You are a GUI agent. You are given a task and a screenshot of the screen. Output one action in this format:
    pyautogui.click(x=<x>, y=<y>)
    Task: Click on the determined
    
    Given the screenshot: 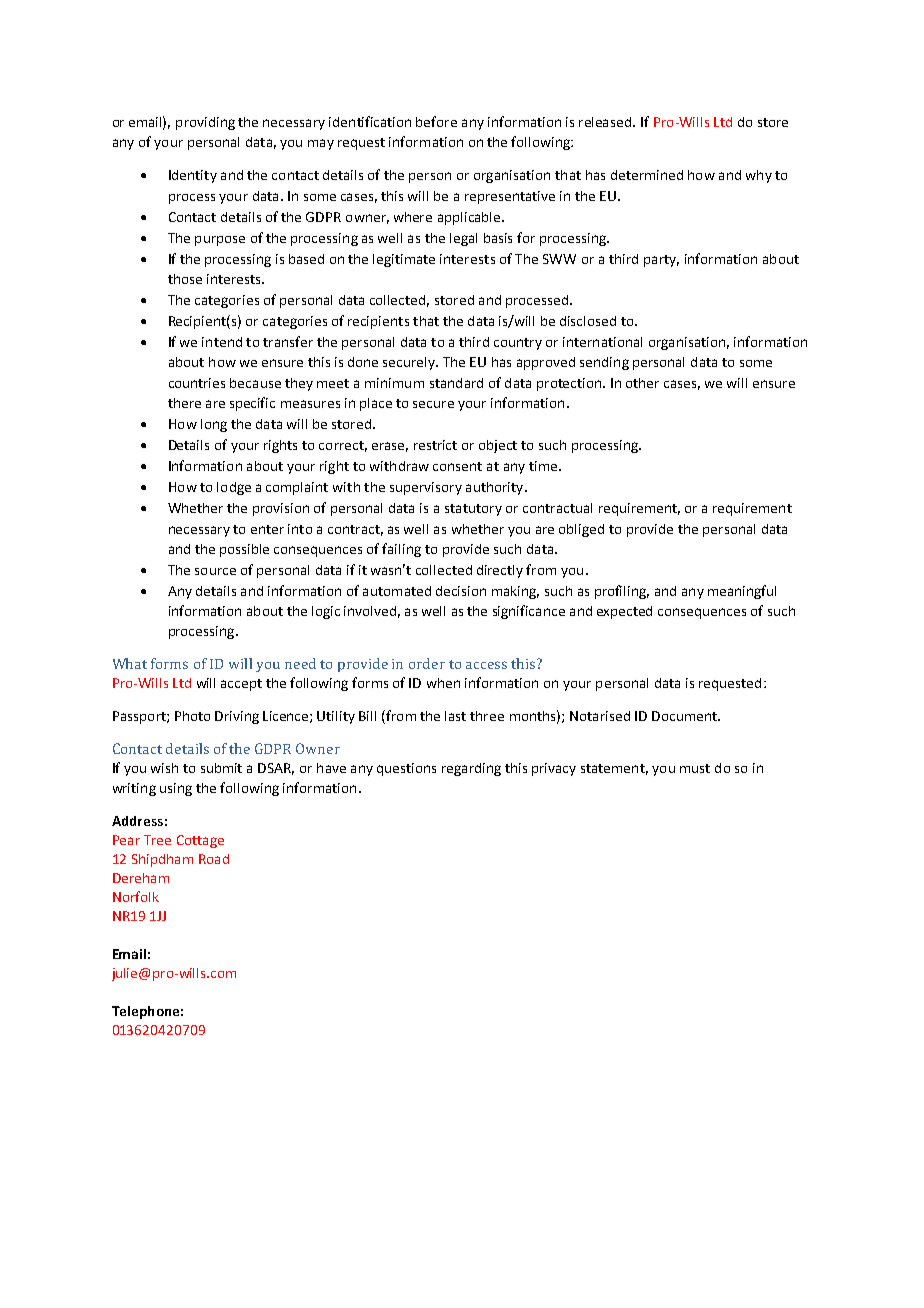 What is the action you would take?
    pyautogui.click(x=647, y=175)
